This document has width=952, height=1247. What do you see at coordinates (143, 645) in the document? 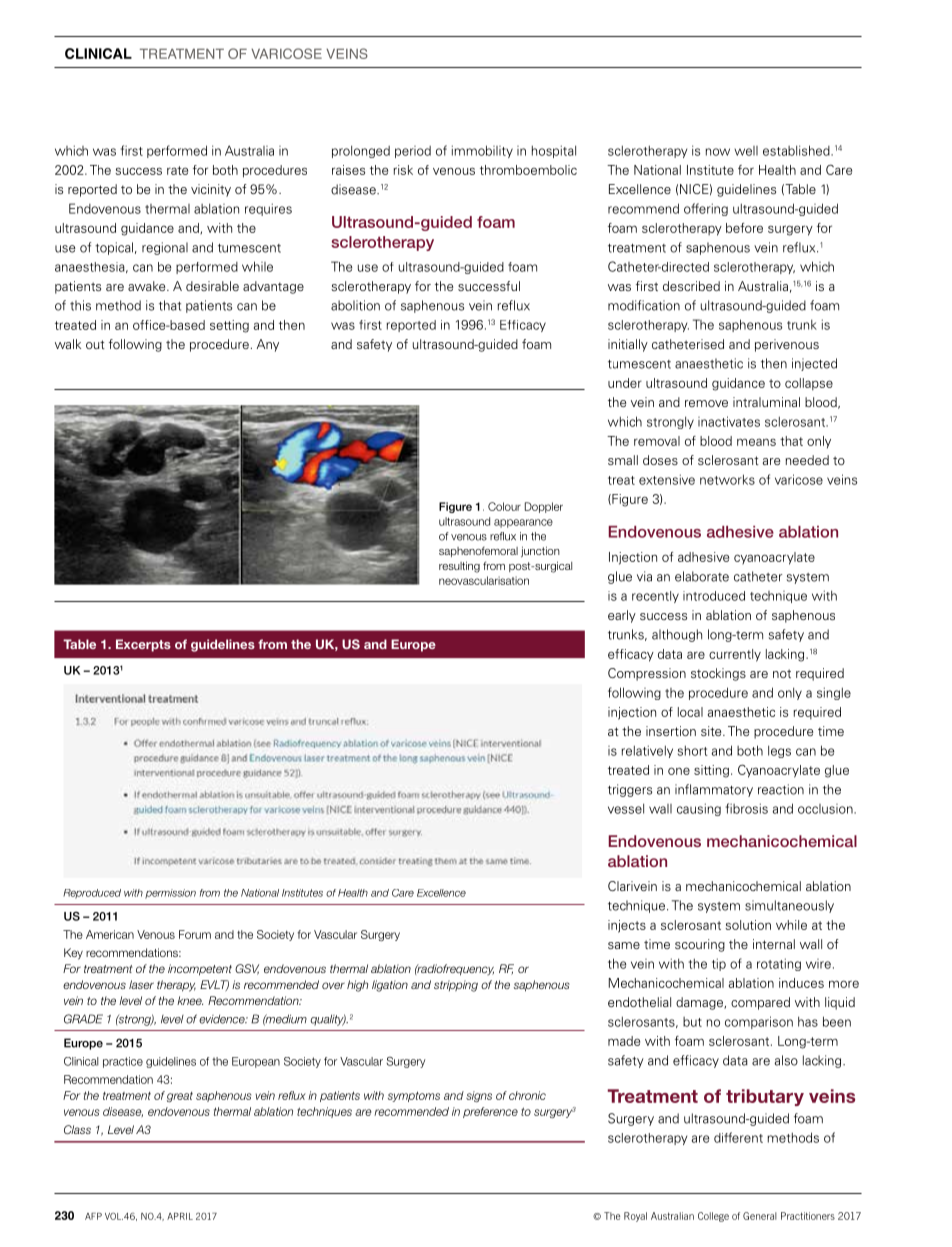
I see `Excerpts` at bounding box center [143, 645].
